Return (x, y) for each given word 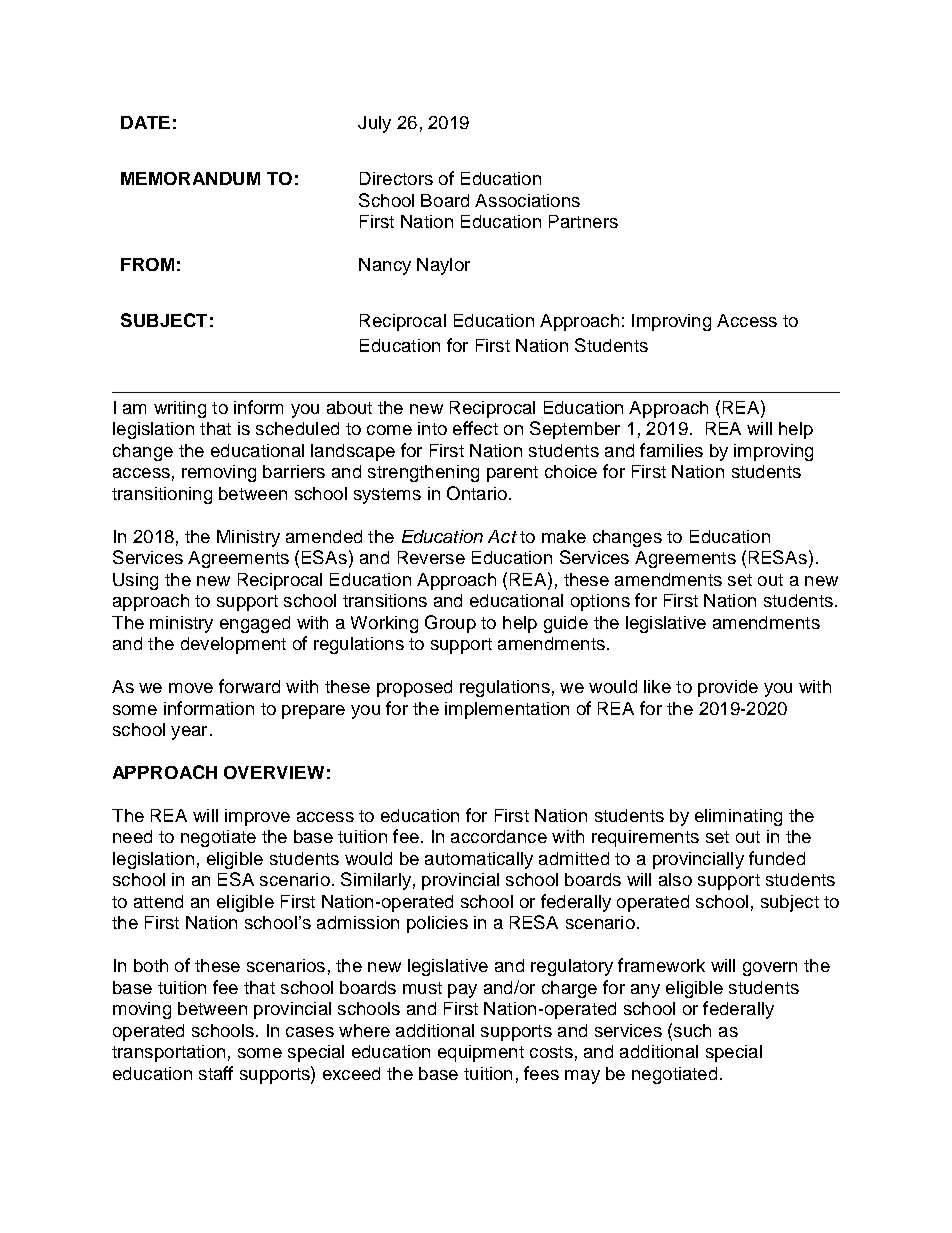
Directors (396, 178)
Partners (583, 221)
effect (475, 428)
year (189, 733)
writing (180, 409)
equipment (481, 1053)
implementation (507, 710)
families (671, 450)
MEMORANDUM (190, 178)
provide (728, 688)
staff (216, 1073)
